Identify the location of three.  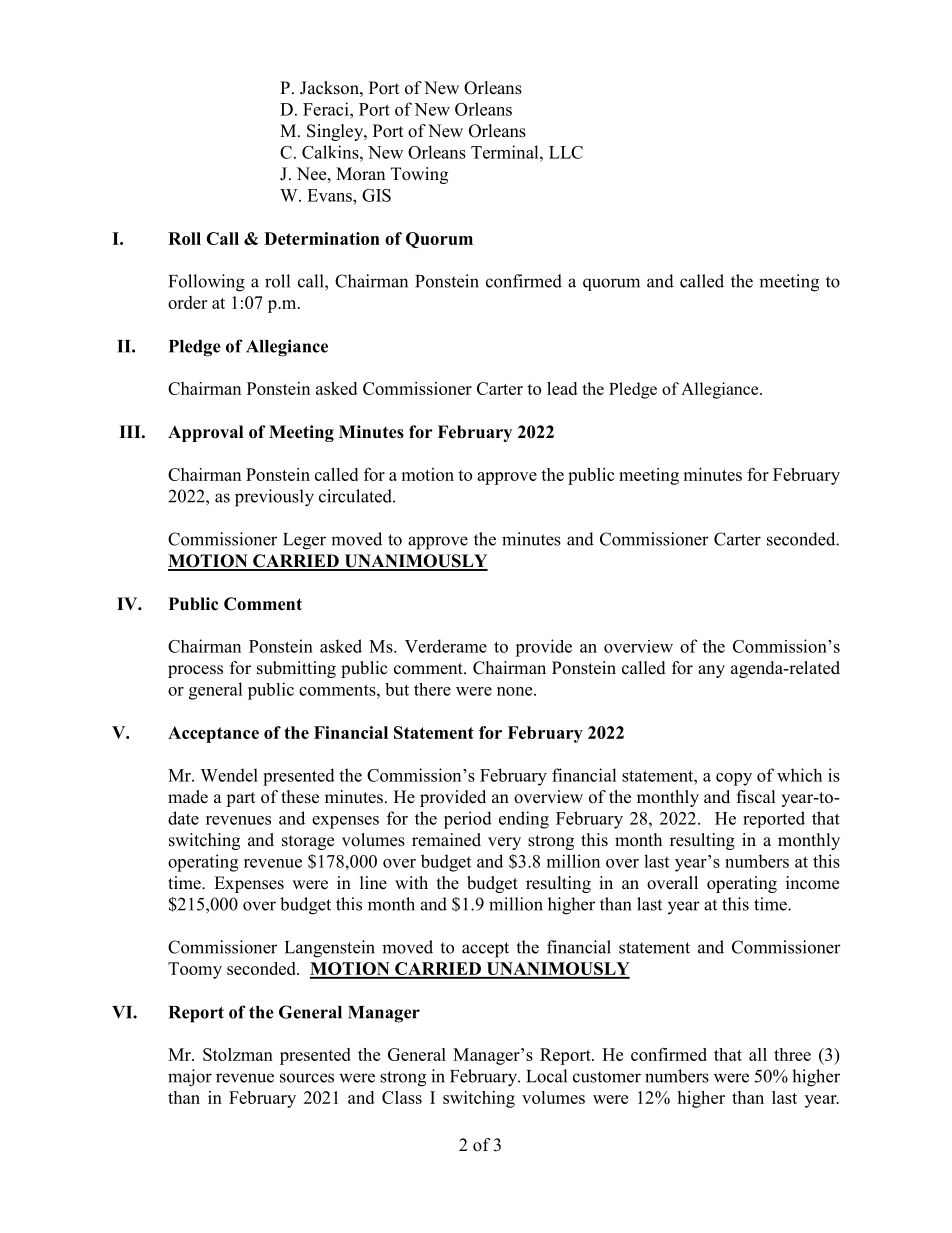
(792, 1054).
